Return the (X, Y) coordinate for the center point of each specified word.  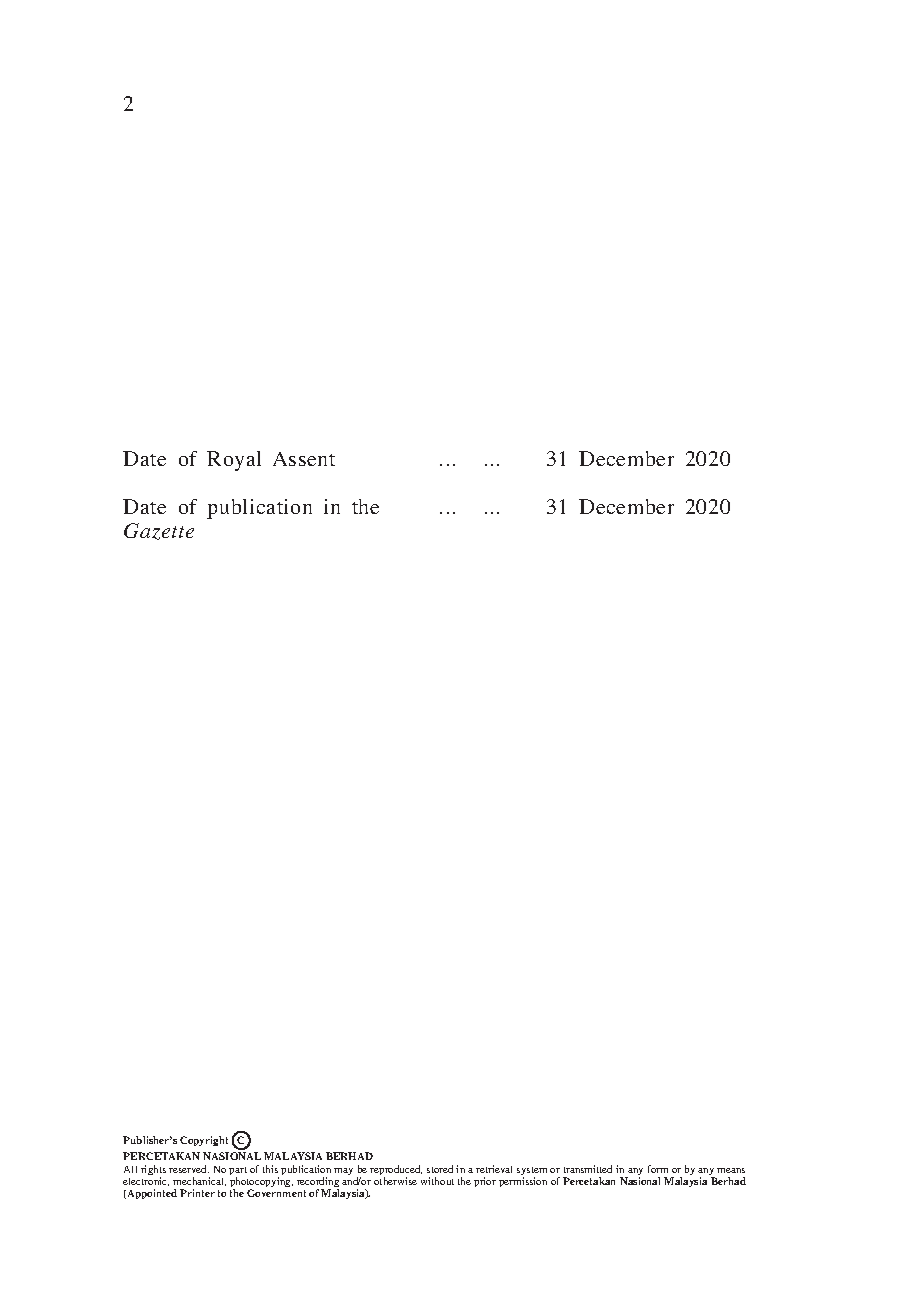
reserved (189, 1169)
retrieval (494, 1169)
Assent (304, 459)
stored (440, 1169)
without (437, 1181)
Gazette (159, 531)
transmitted (588, 1169)
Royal (234, 461)
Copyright (204, 1141)
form (658, 1169)
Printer (197, 1193)
